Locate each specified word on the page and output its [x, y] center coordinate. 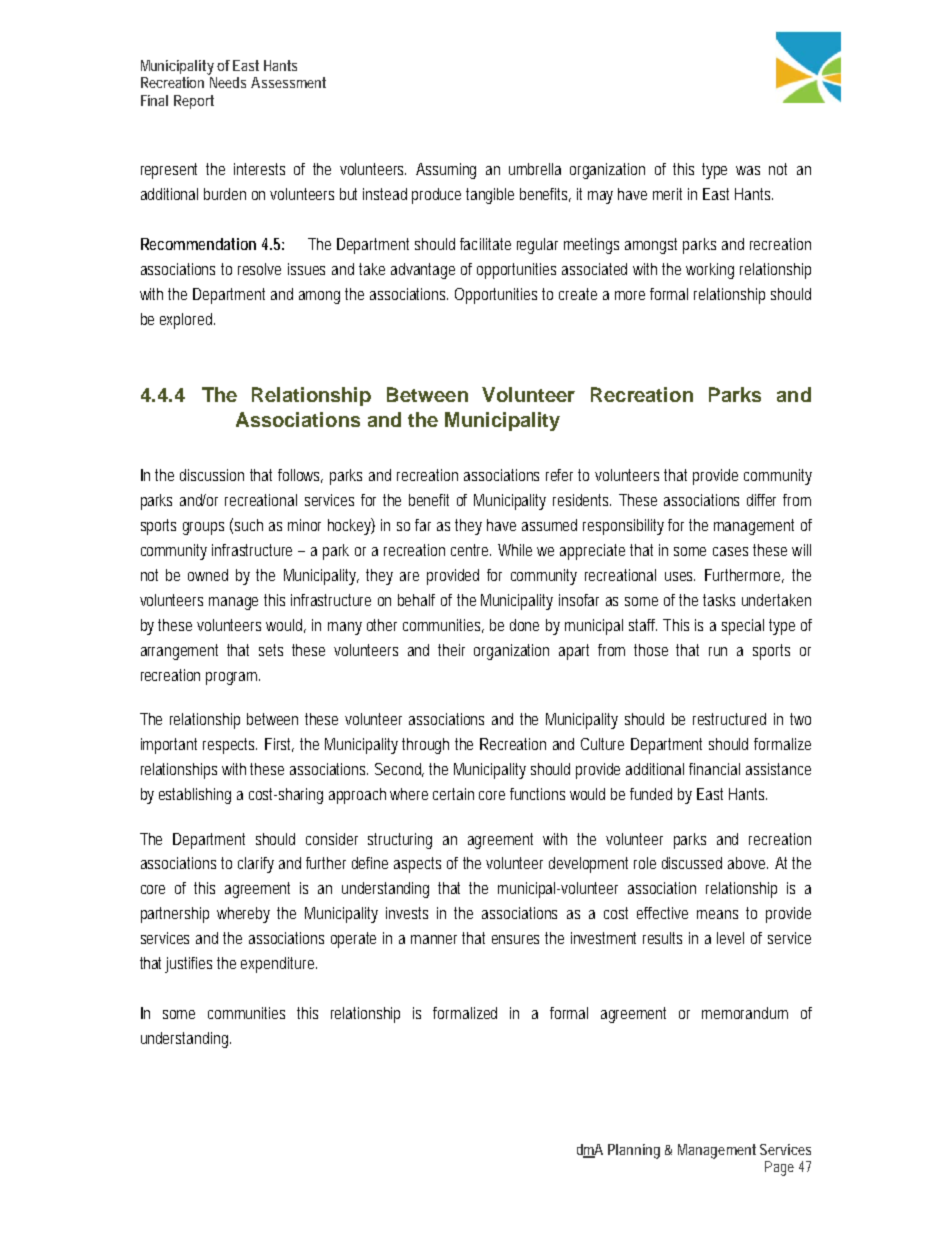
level [730, 938]
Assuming [446, 171]
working [710, 271]
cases [730, 551]
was [748, 170]
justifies [188, 965]
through [425, 746]
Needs [228, 82]
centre [471, 550]
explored [187, 321]
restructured [729, 719]
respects [230, 746]
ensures [515, 939]
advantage [423, 271]
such [249, 525]
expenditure [279, 965]
